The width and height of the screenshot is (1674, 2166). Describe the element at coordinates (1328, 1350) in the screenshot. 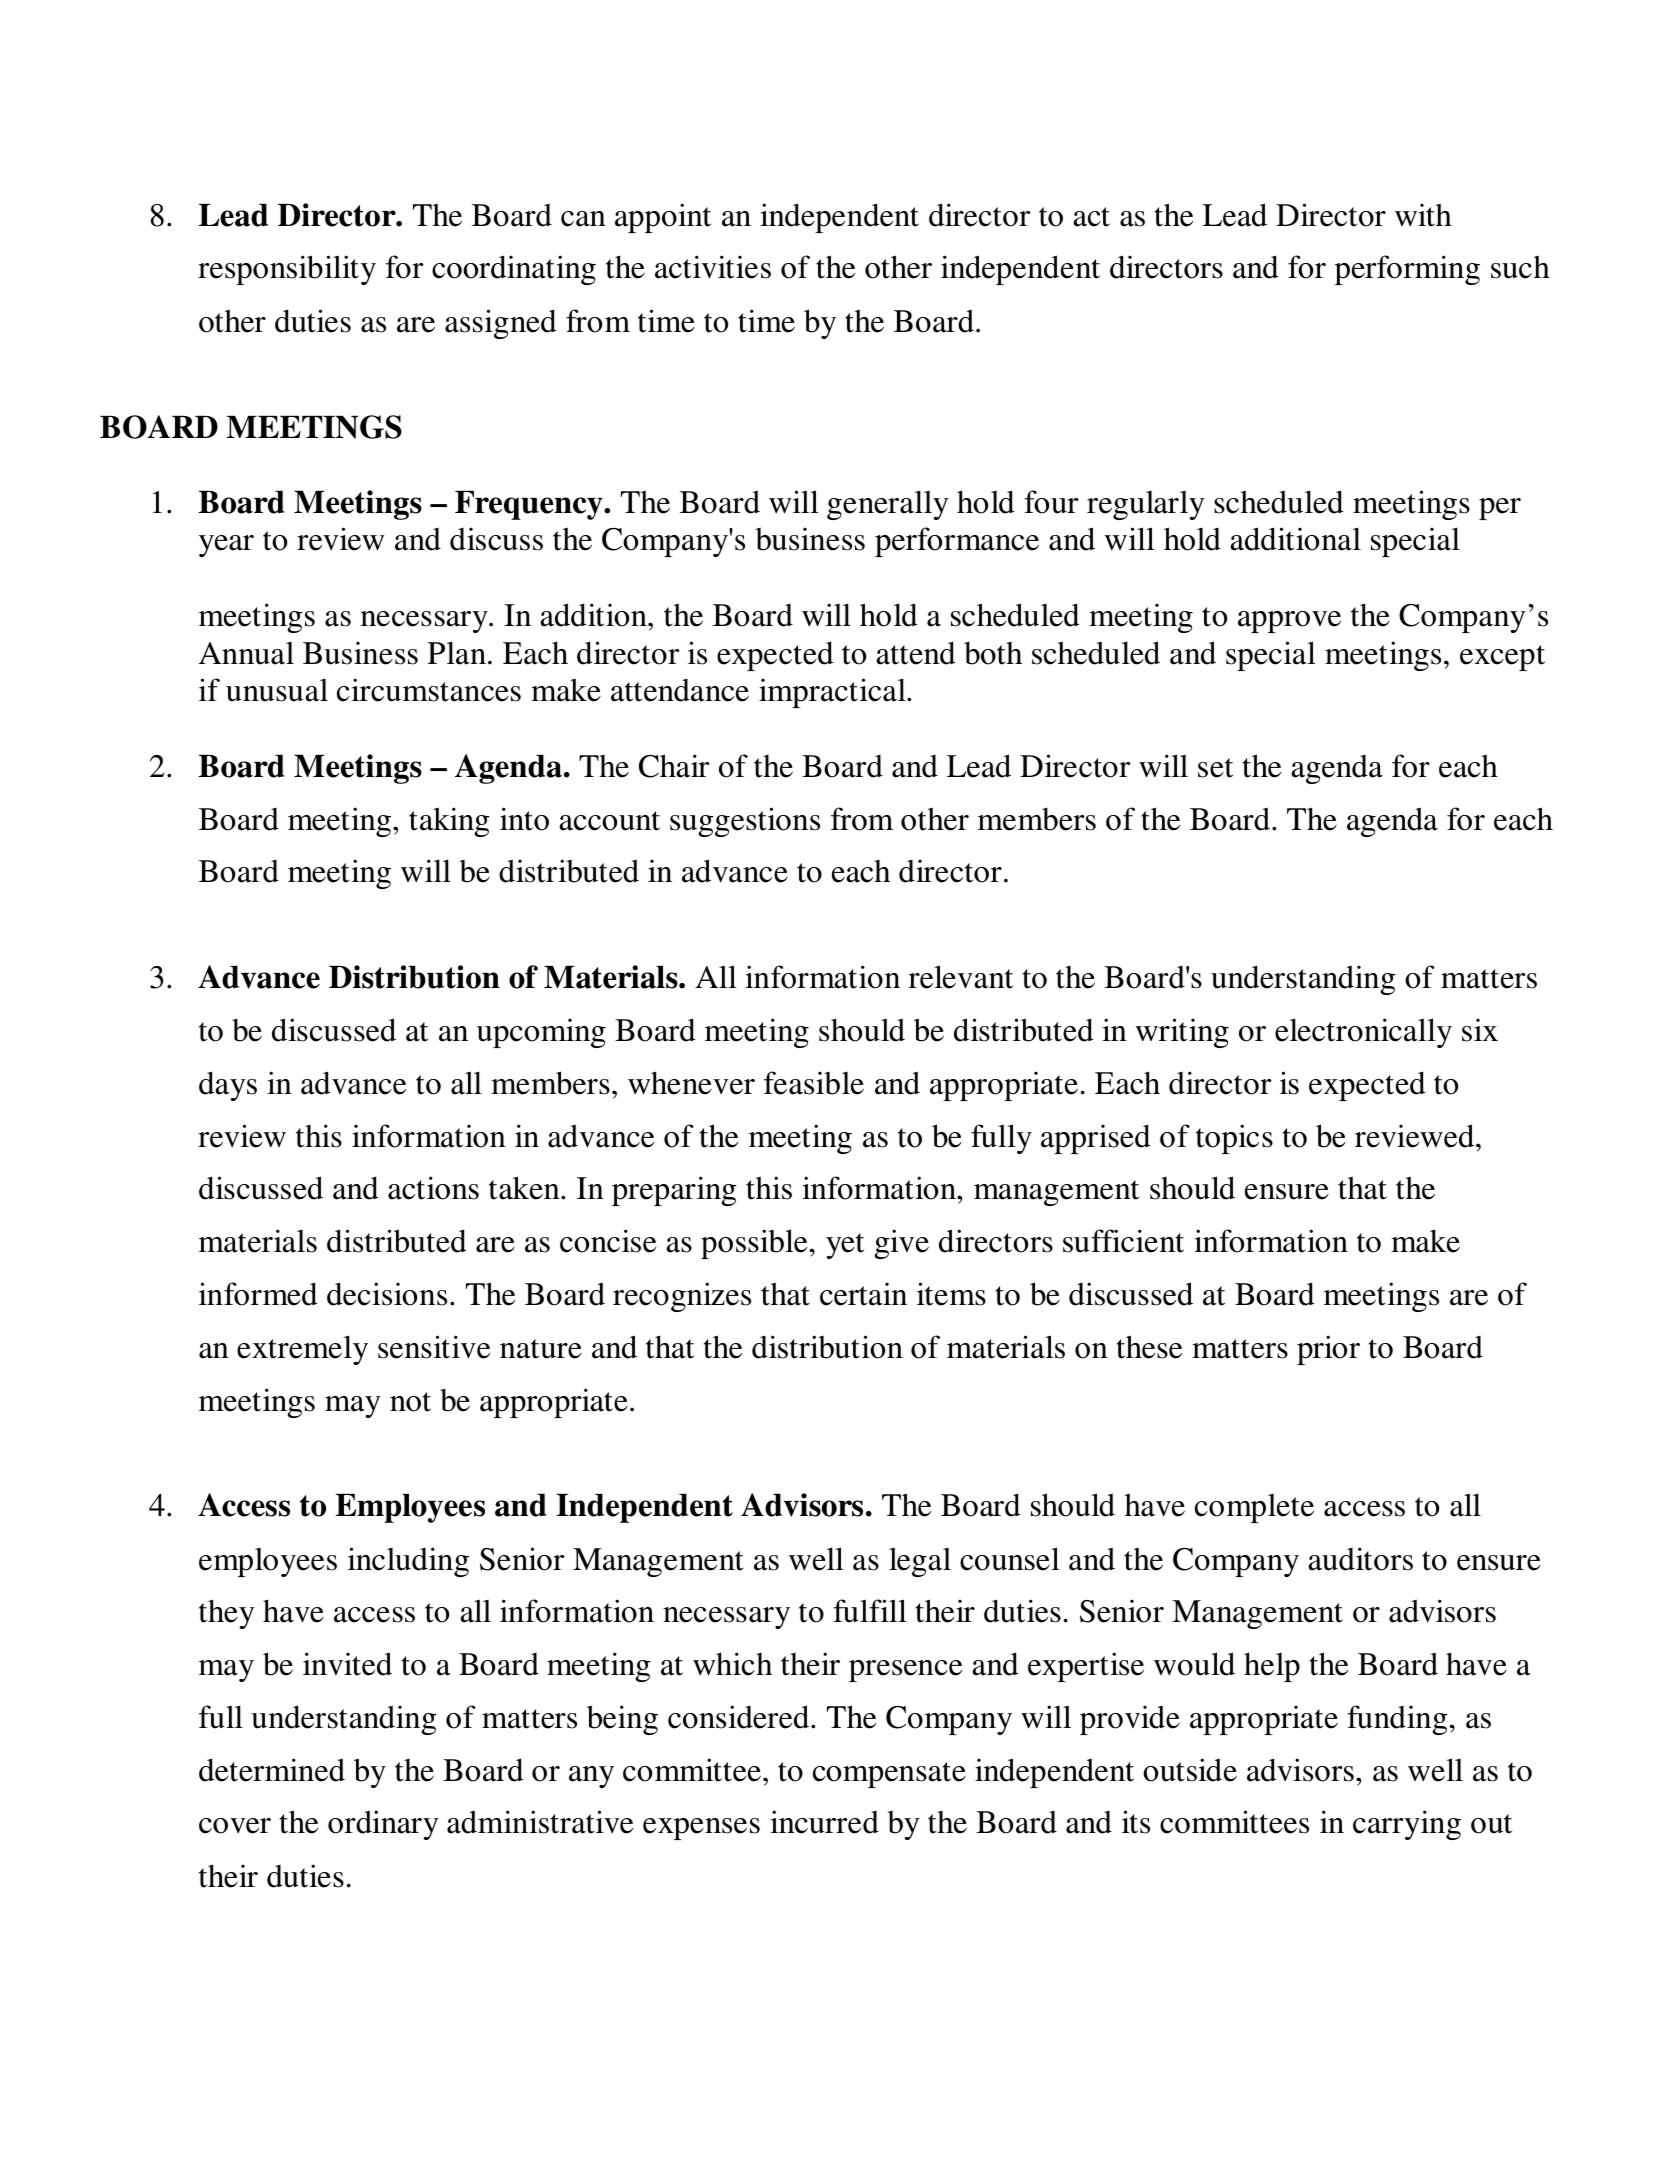

I see `prior` at that location.
